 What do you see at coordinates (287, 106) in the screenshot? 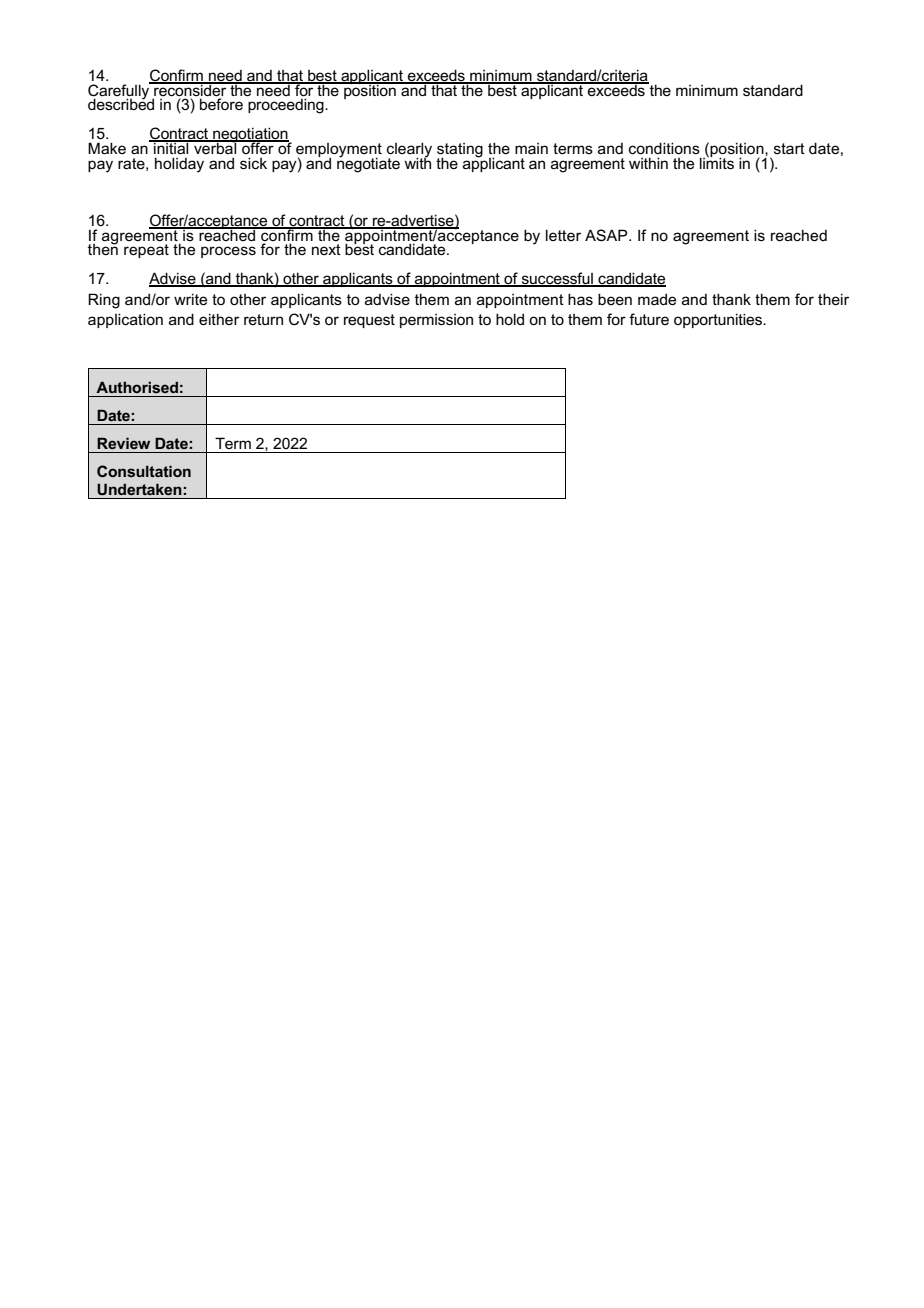
I see `proceeding` at bounding box center [287, 106].
